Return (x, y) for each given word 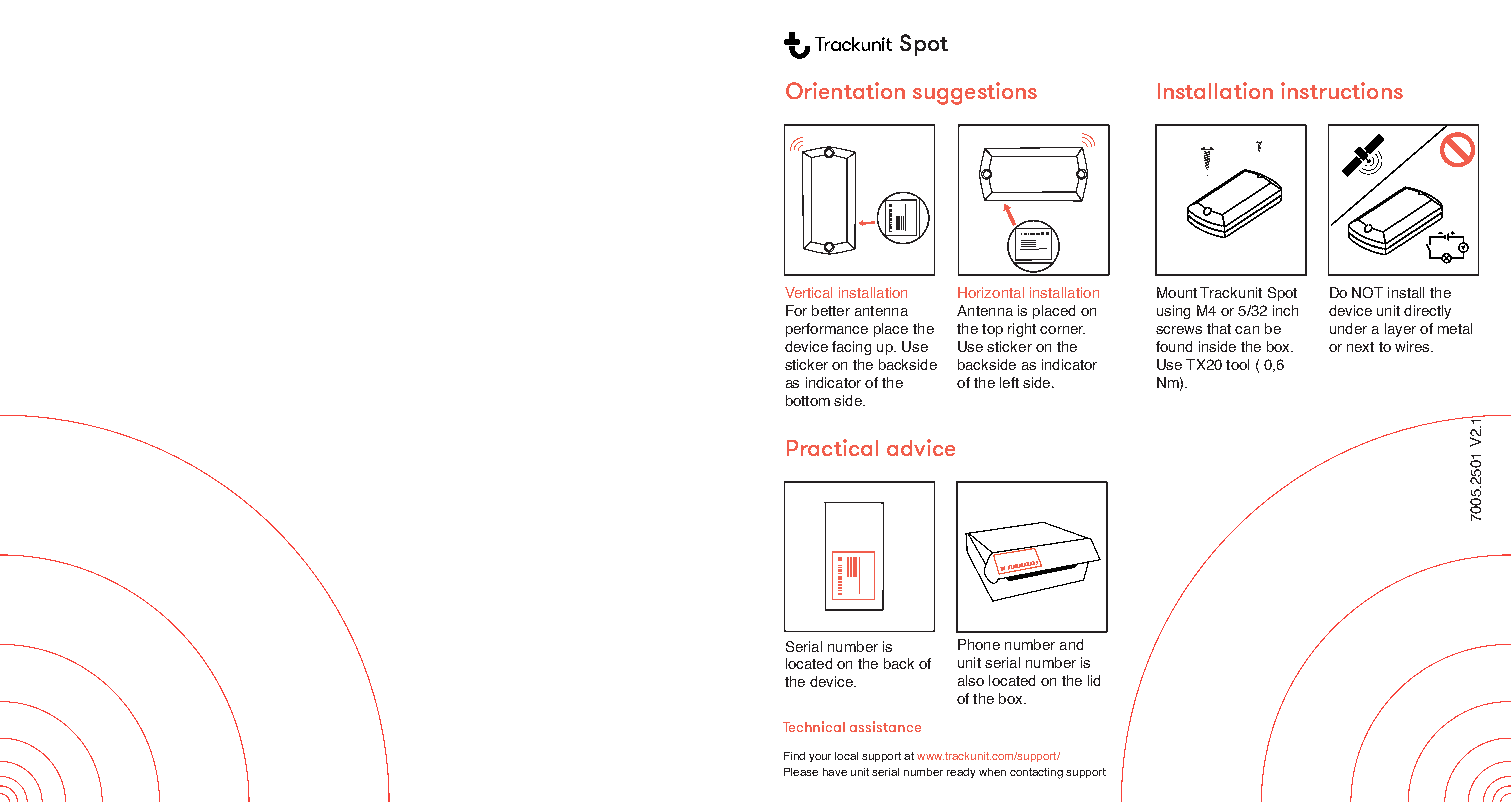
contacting (1036, 773)
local (846, 756)
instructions (1342, 90)
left (1009, 382)
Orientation (845, 90)
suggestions (975, 93)
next (1360, 347)
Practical (832, 447)
